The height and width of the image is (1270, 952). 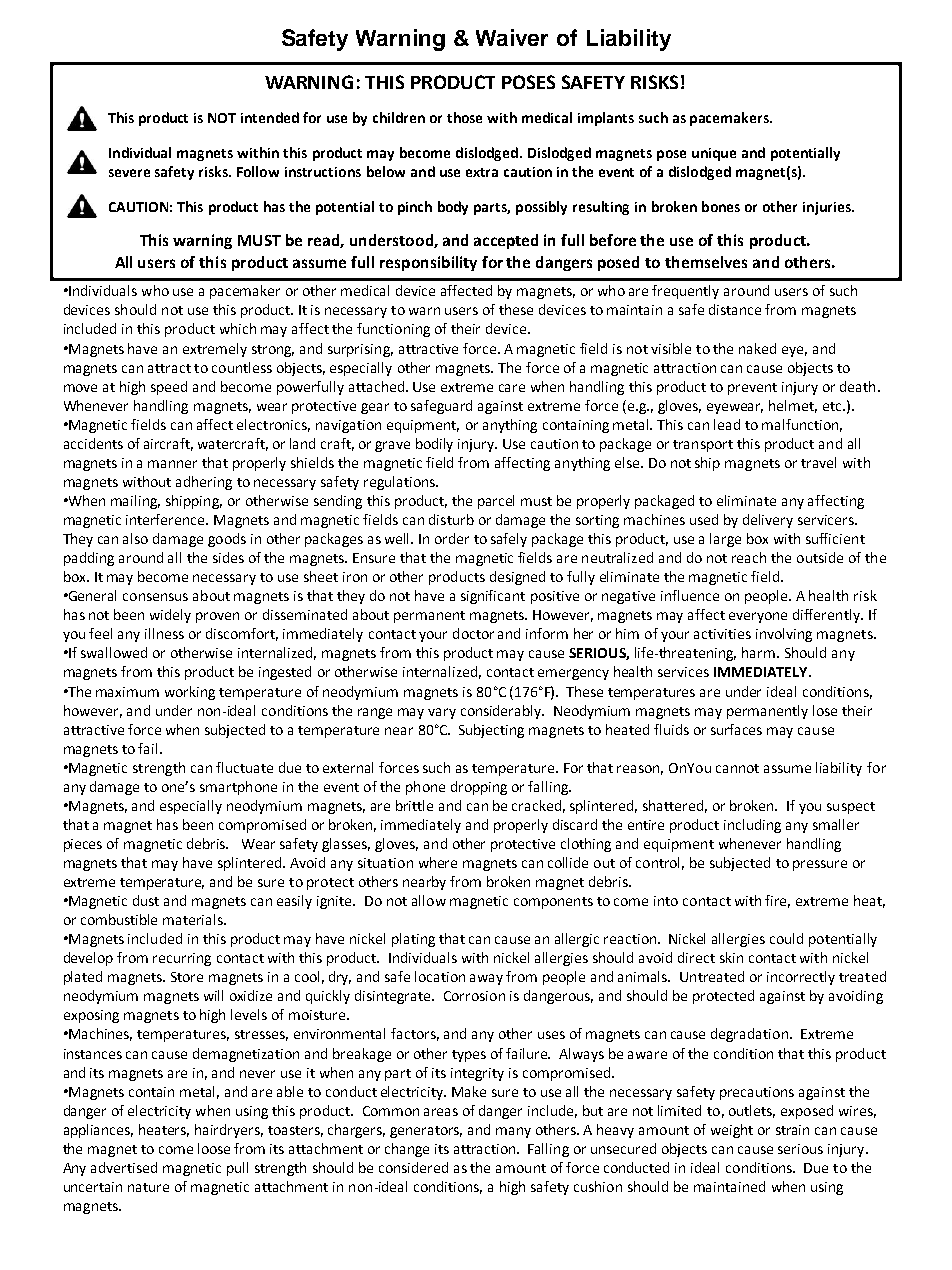 I want to click on loose, so click(x=214, y=1148).
